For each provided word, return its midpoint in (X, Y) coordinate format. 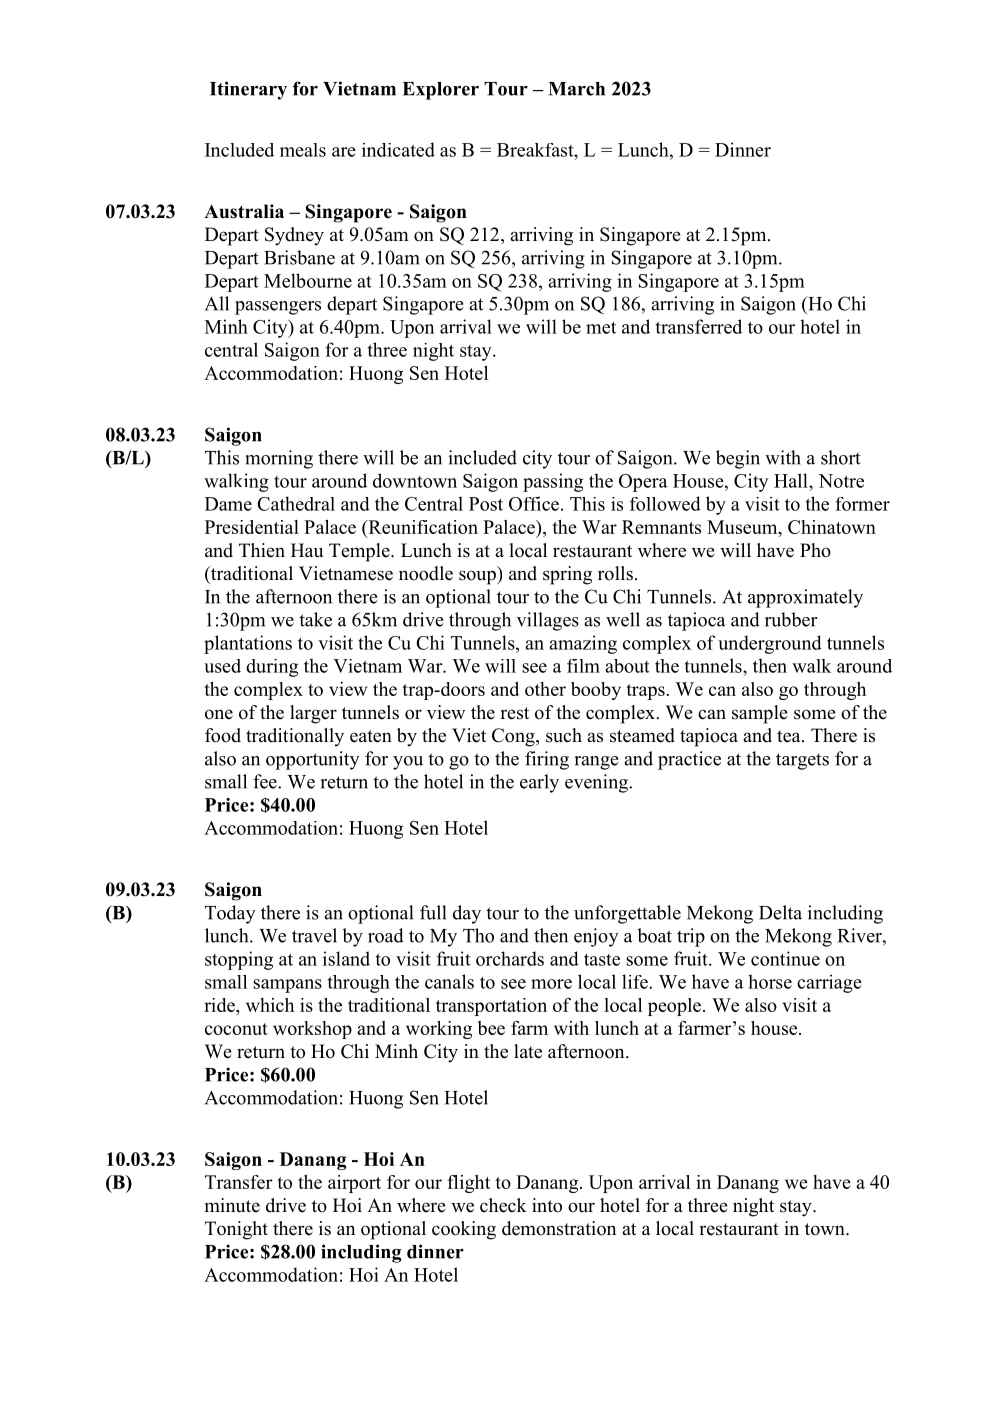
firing (547, 760)
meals (303, 150)
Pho (815, 550)
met (601, 328)
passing (553, 482)
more (551, 984)
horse (770, 981)
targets (802, 761)
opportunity (312, 760)
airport (354, 1184)
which (270, 1005)
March (577, 89)
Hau (307, 550)
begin (738, 459)
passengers (278, 308)
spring (567, 575)
